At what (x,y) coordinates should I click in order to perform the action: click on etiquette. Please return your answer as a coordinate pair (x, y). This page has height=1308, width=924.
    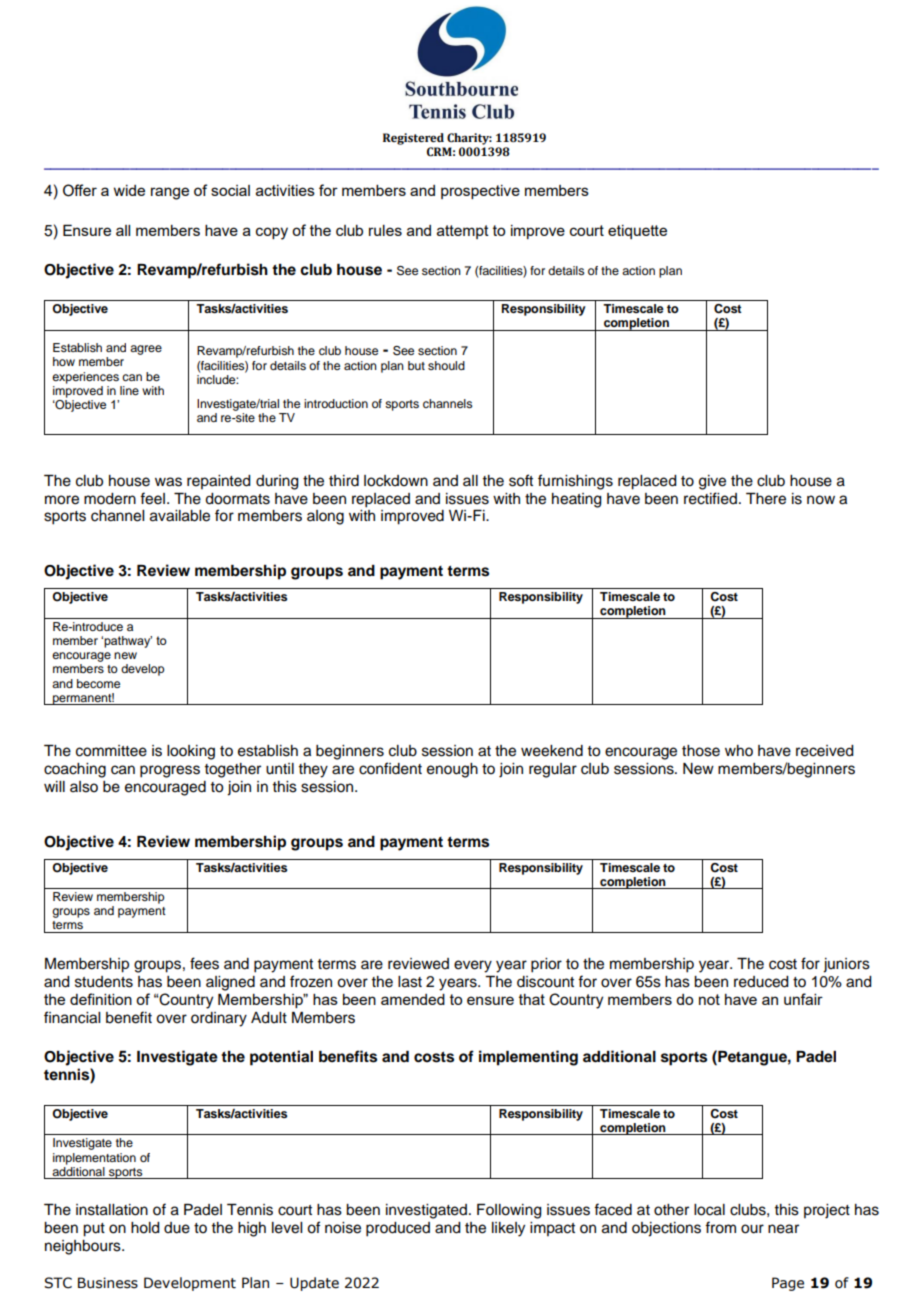
    Looking at the image, I should click on (637, 232).
